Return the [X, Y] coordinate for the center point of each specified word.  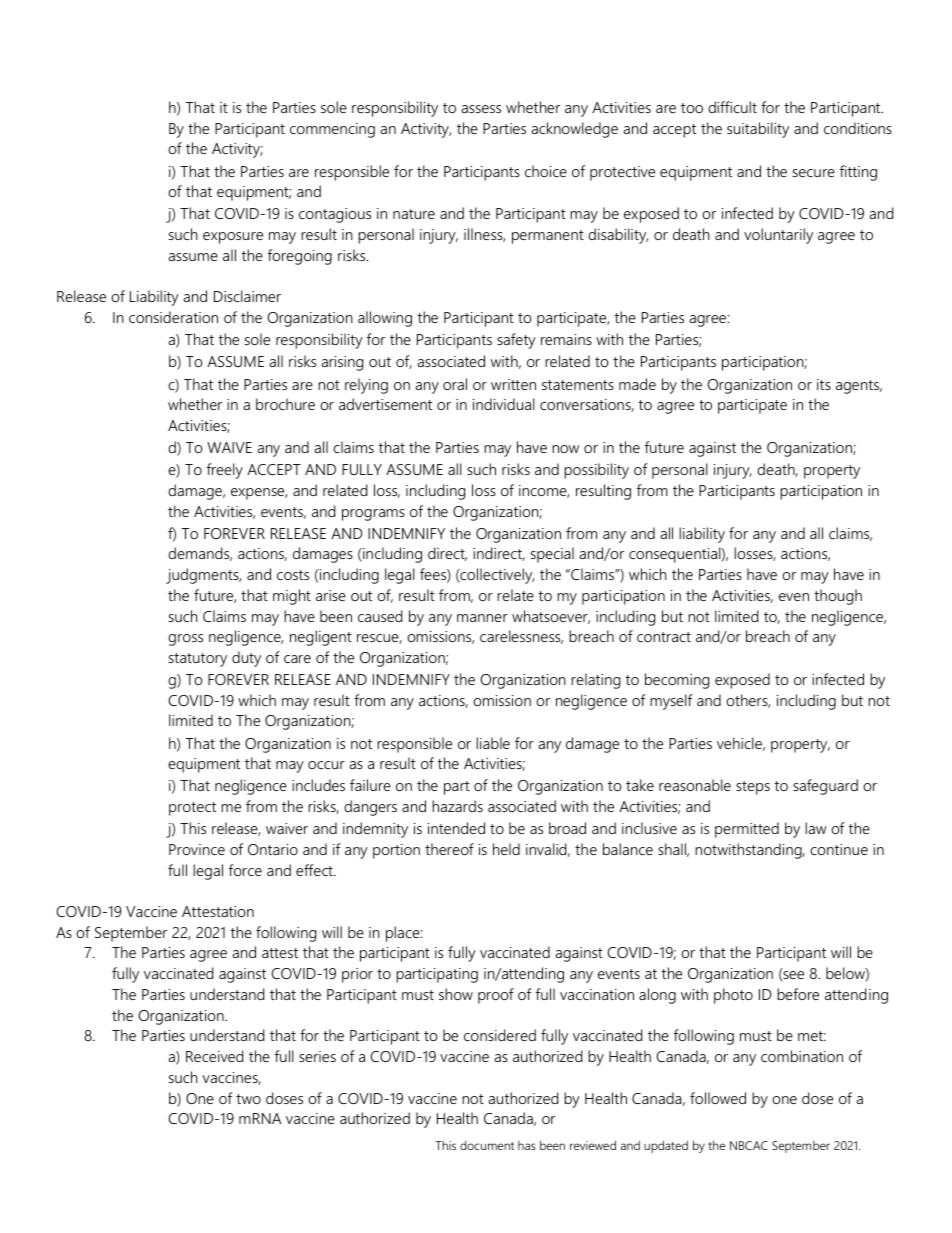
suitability [758, 130]
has [527, 1145]
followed [718, 1098]
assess [481, 109]
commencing [332, 130]
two [248, 1099]
